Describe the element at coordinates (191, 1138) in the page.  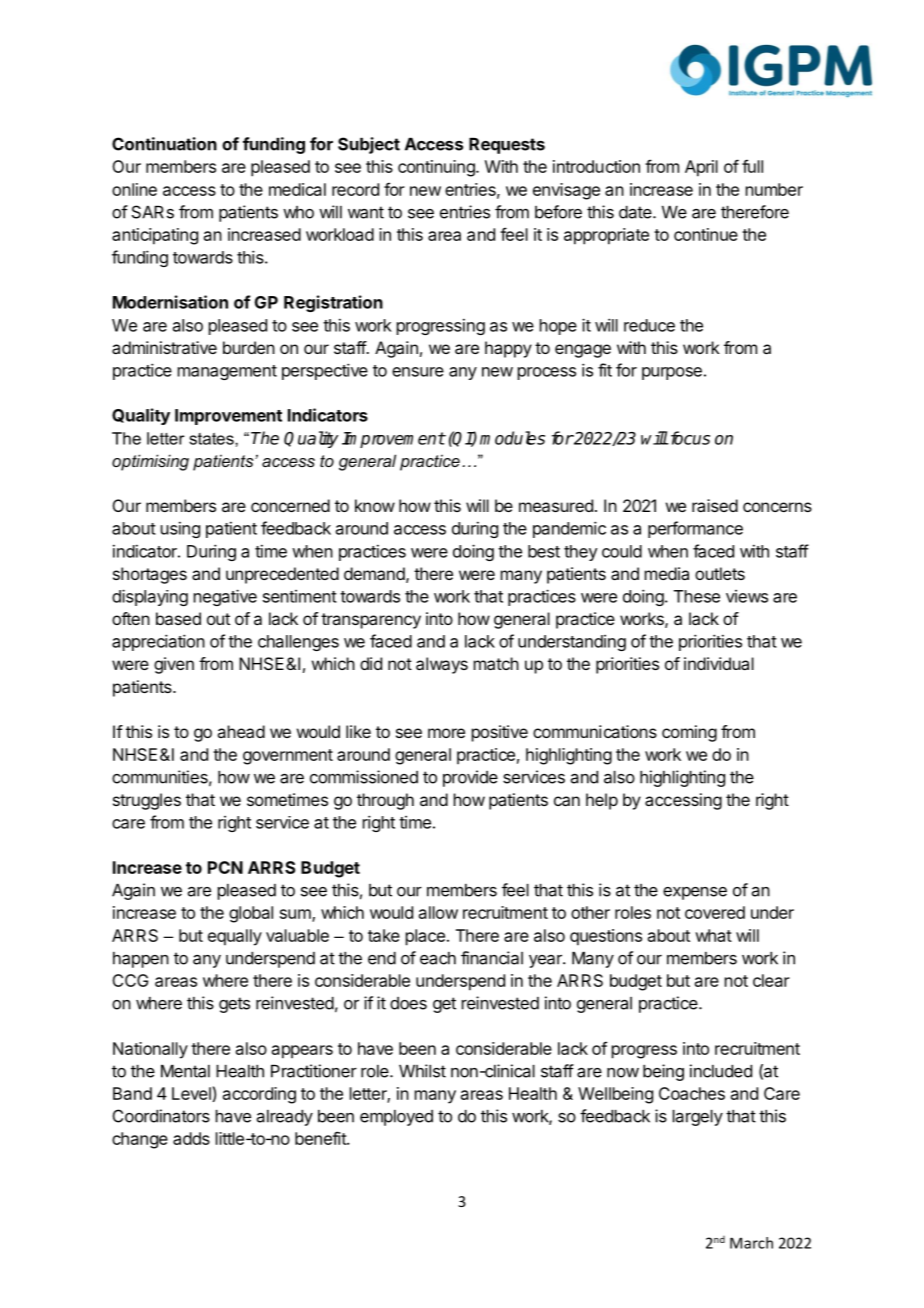
I see `adds` at that location.
